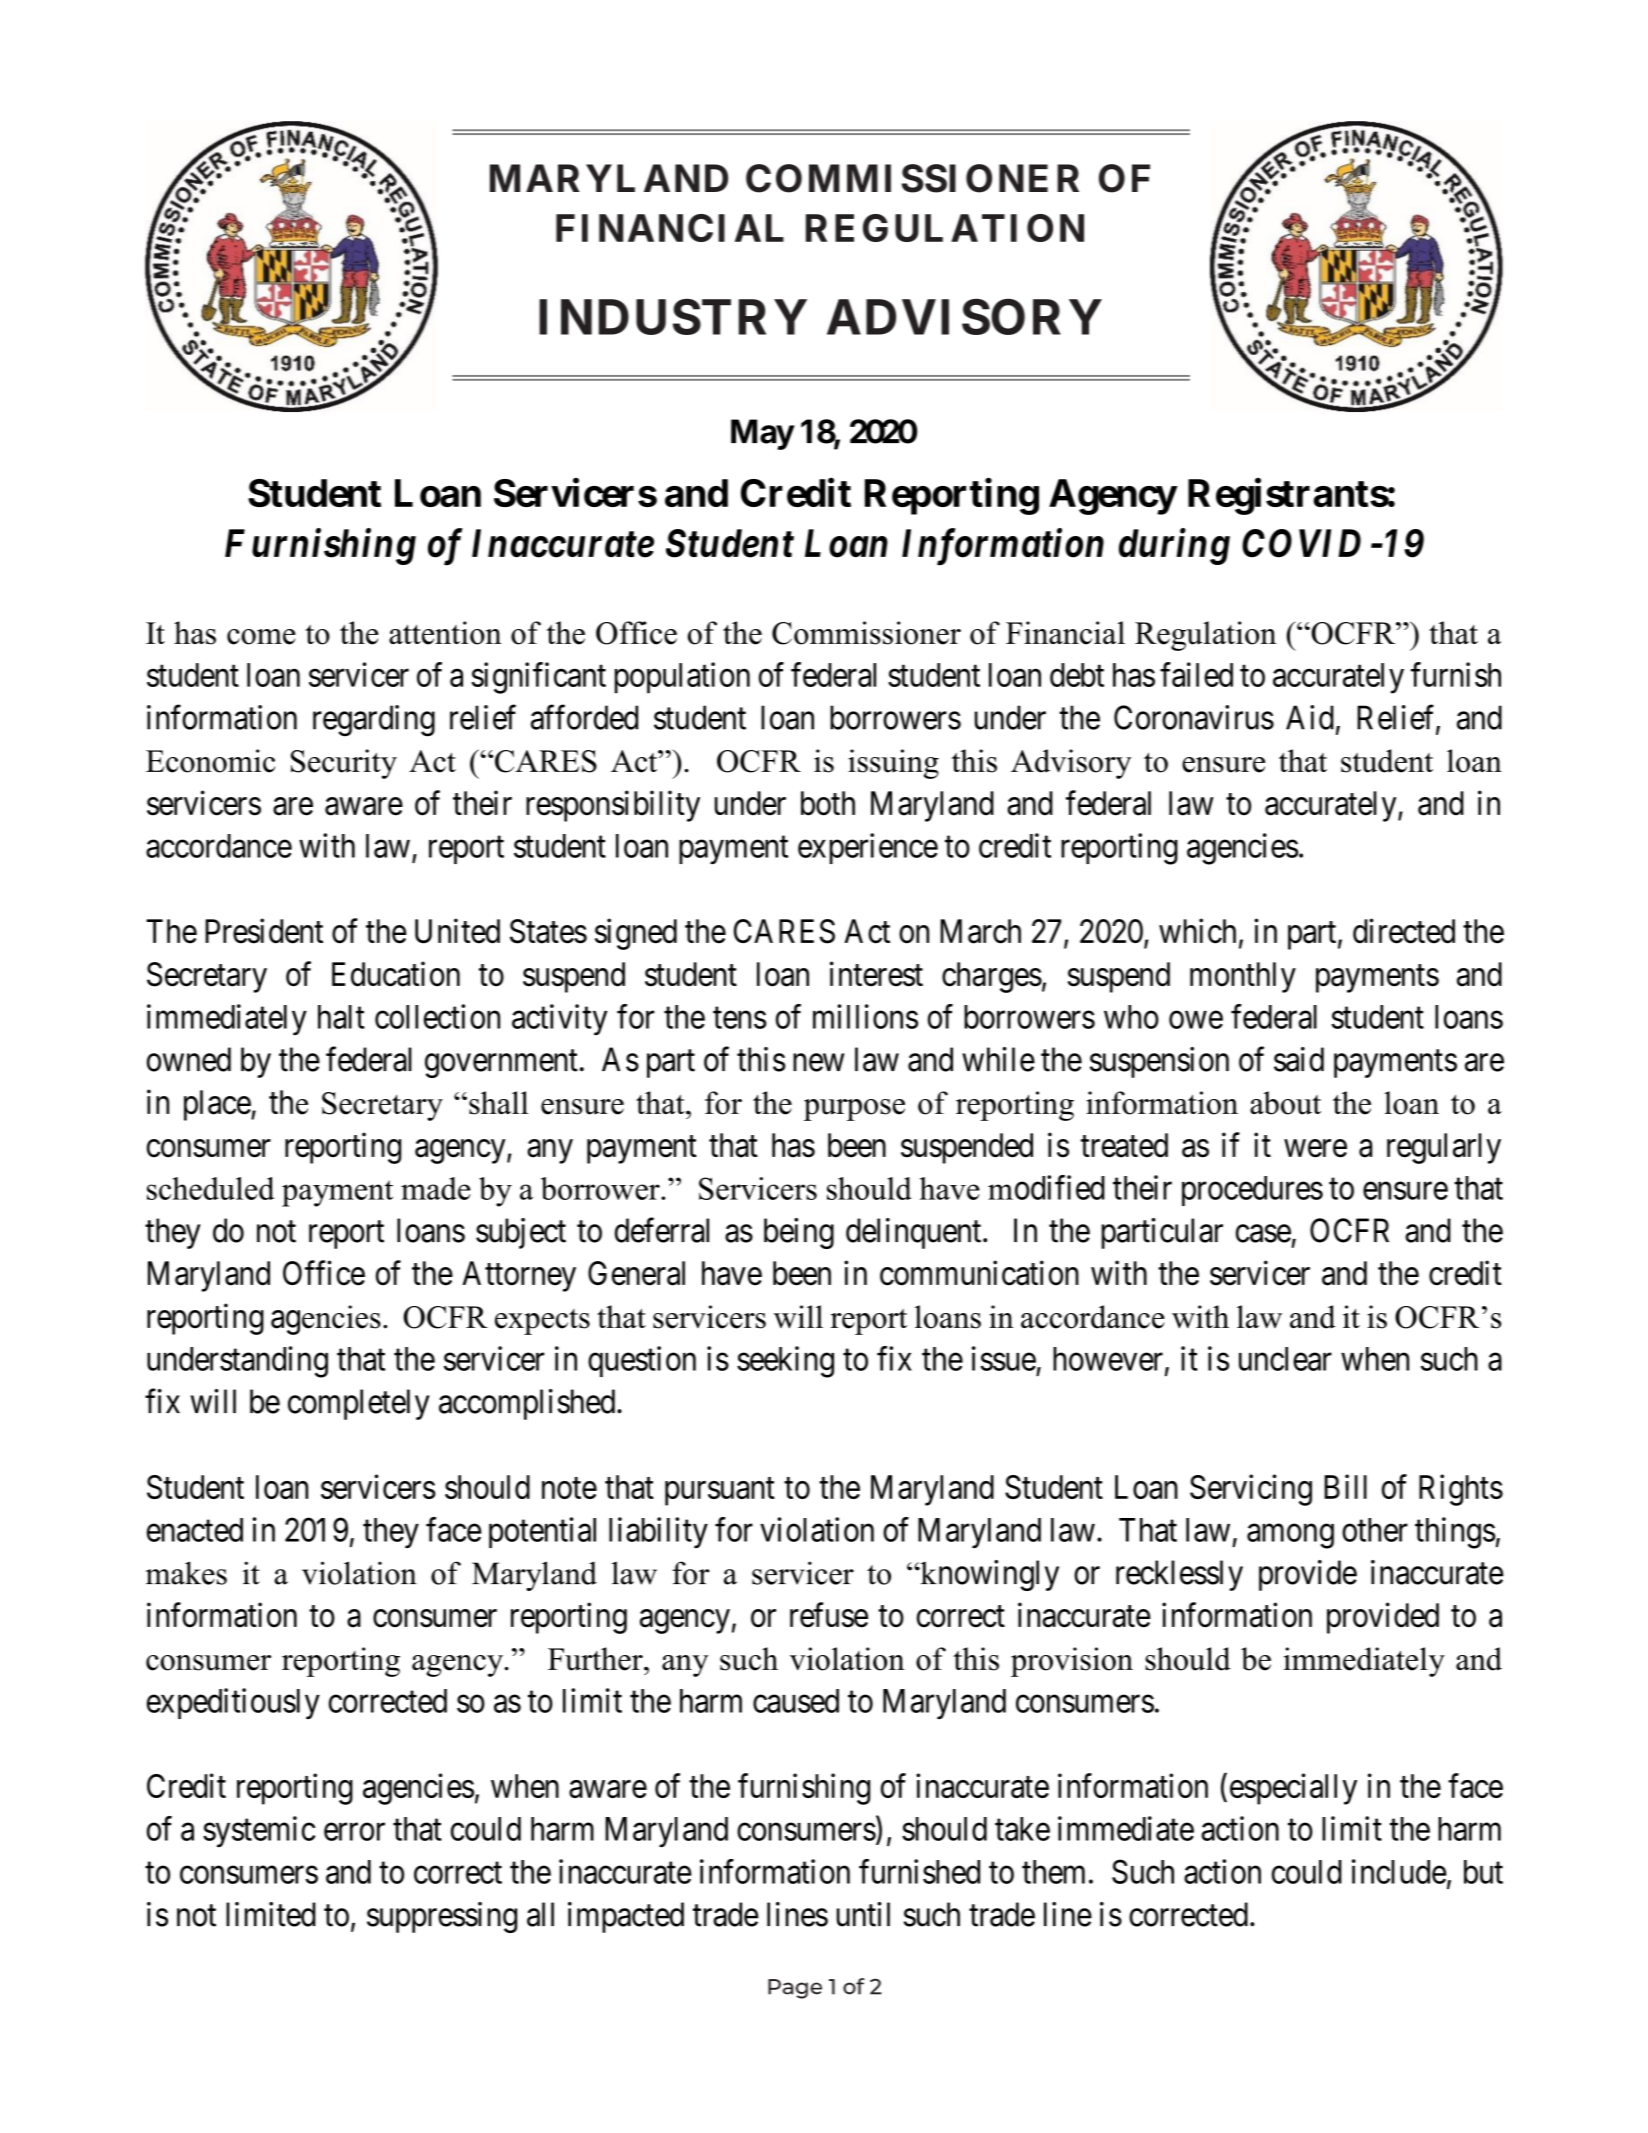  I want to click on purpose, so click(854, 1110).
